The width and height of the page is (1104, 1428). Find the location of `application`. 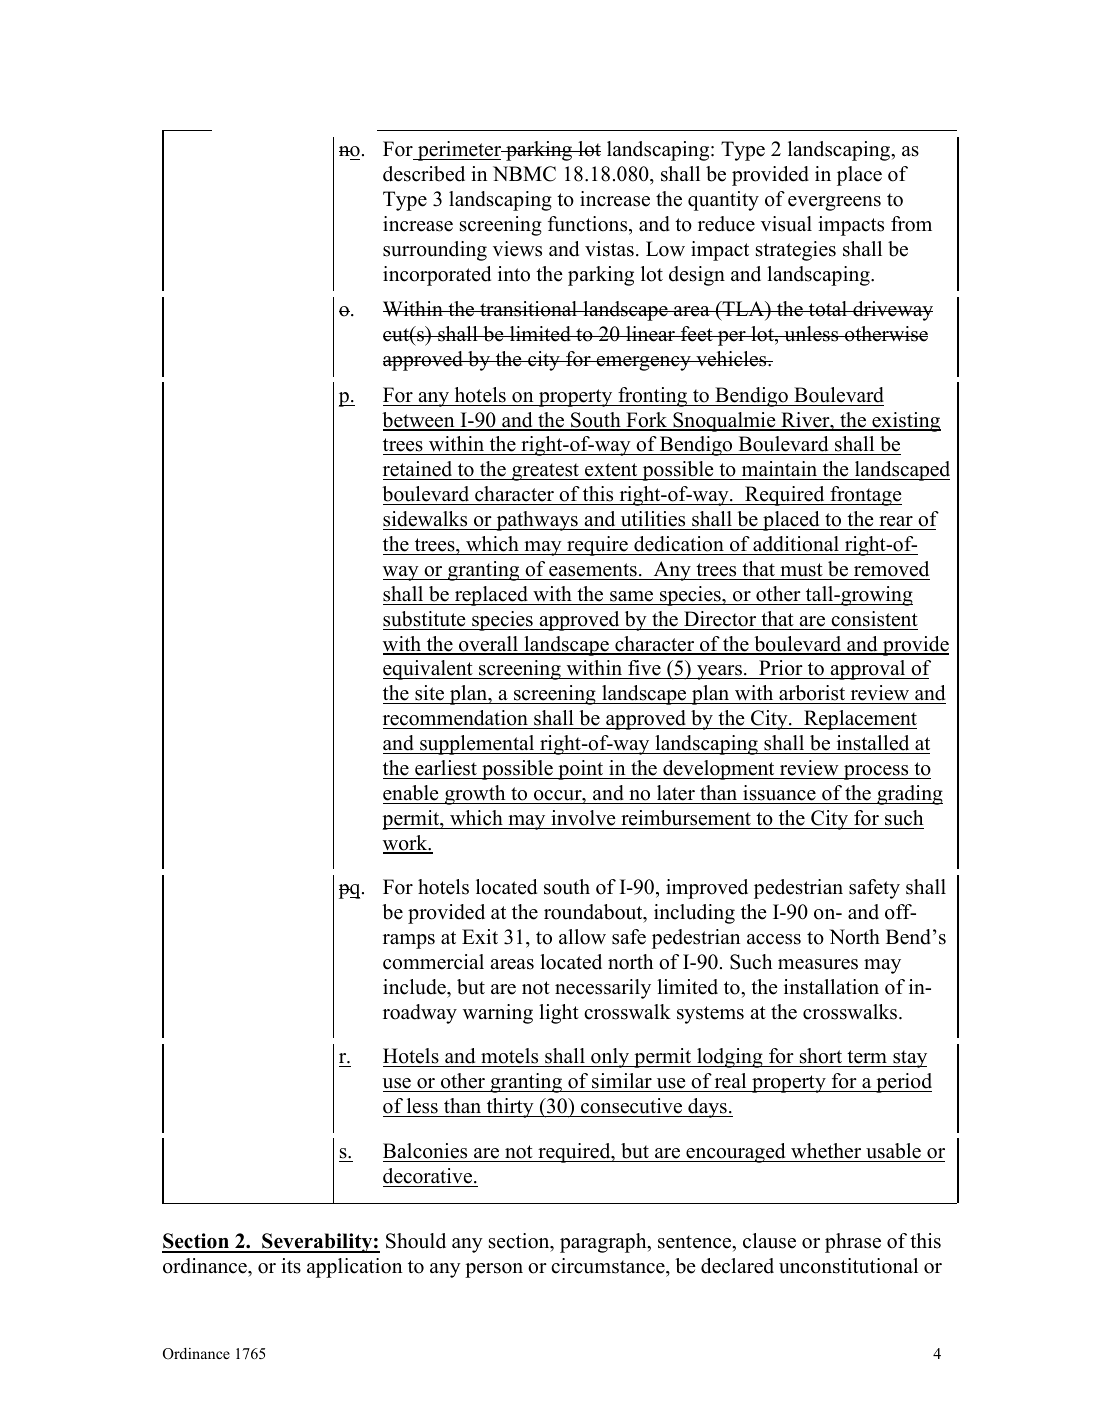

application is located at coordinates (355, 1268).
